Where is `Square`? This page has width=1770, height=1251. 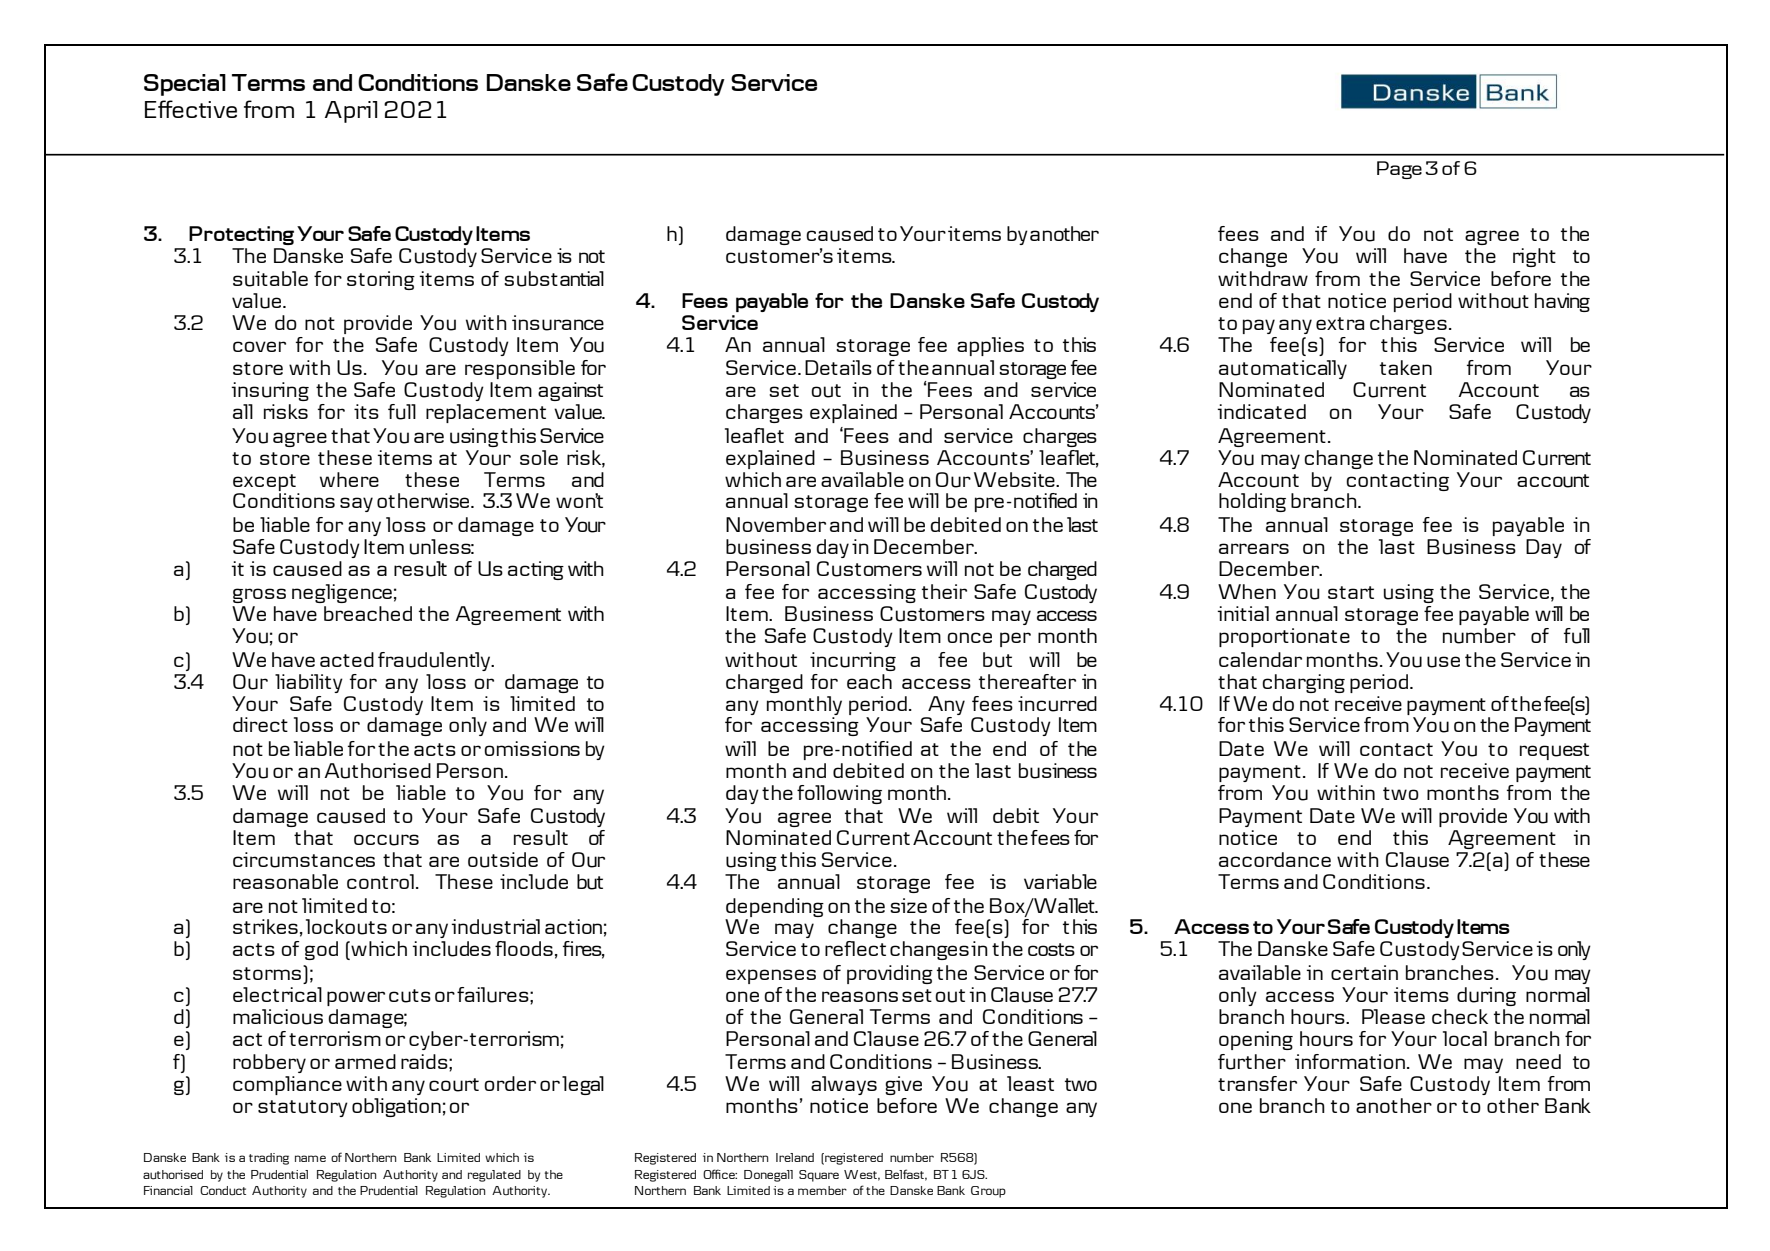 Square is located at coordinates (819, 1176).
